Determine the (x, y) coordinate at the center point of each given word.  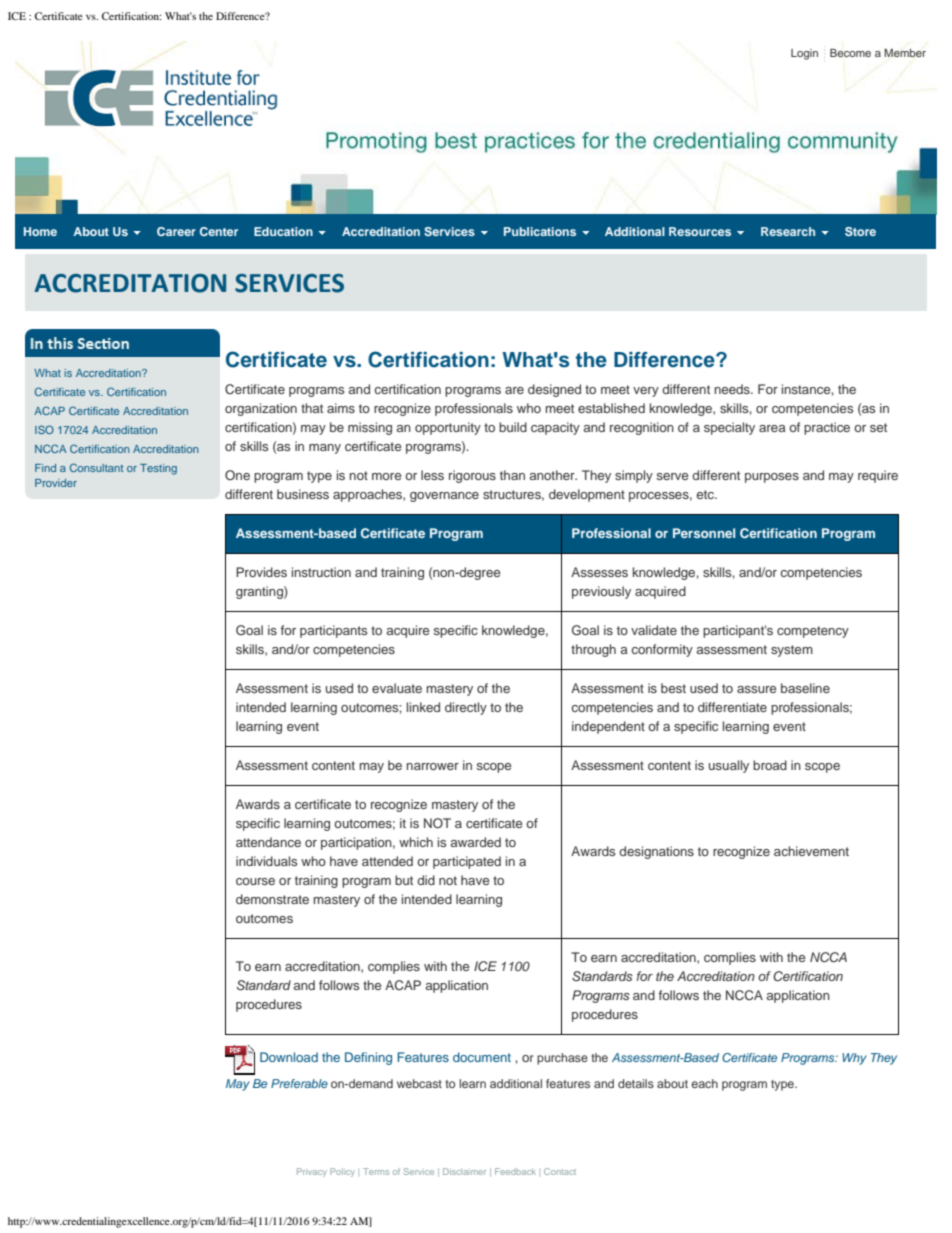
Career (176, 231)
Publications (540, 231)
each (704, 1083)
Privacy (312, 1172)
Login (804, 54)
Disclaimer (464, 1171)
